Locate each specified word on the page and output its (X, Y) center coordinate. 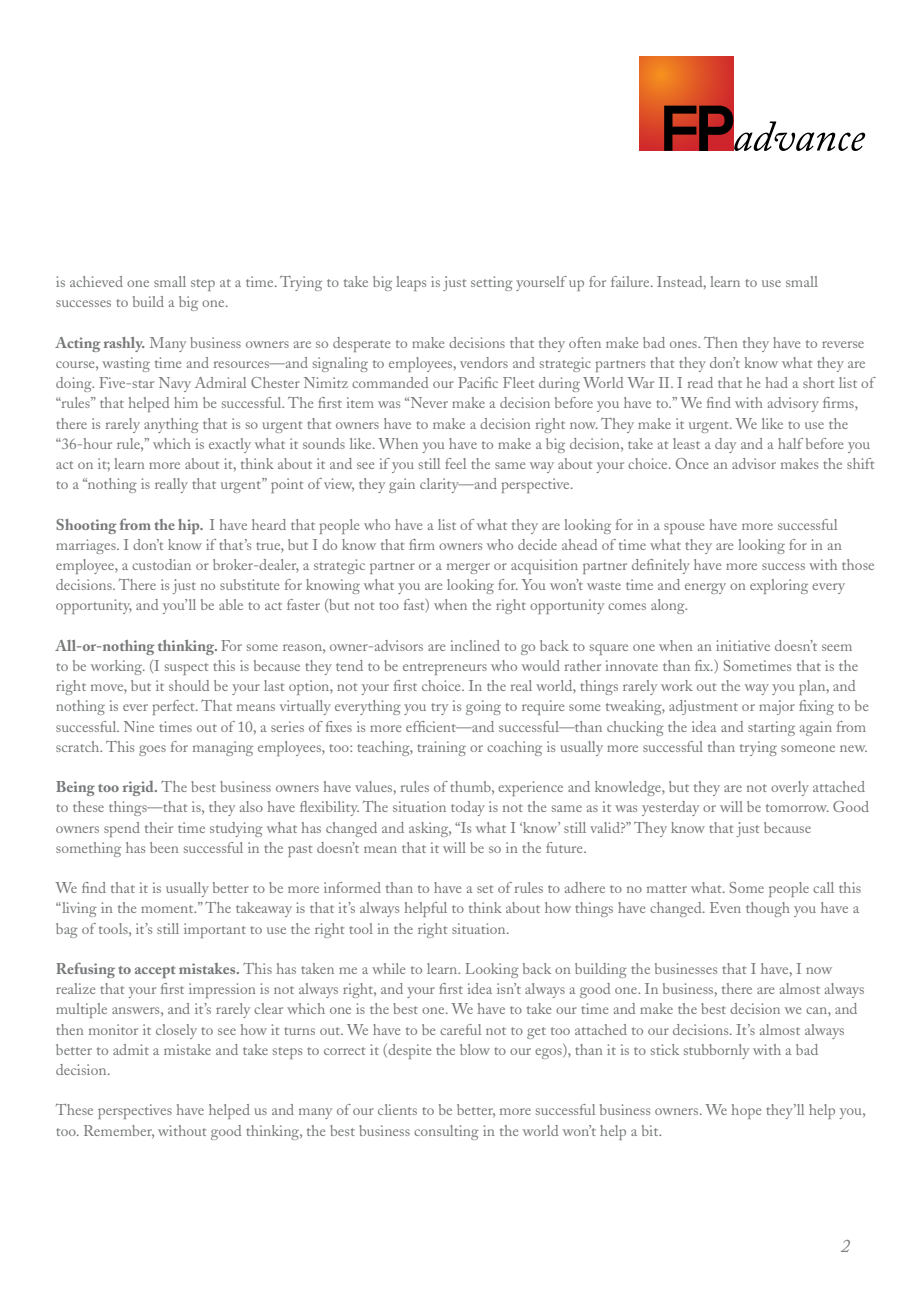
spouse (684, 528)
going (483, 707)
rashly (124, 344)
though (768, 909)
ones (684, 344)
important (215, 930)
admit (131, 1049)
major (777, 707)
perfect (174, 707)
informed (352, 887)
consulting (446, 1132)
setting (492, 283)
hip (190, 526)
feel (455, 463)
